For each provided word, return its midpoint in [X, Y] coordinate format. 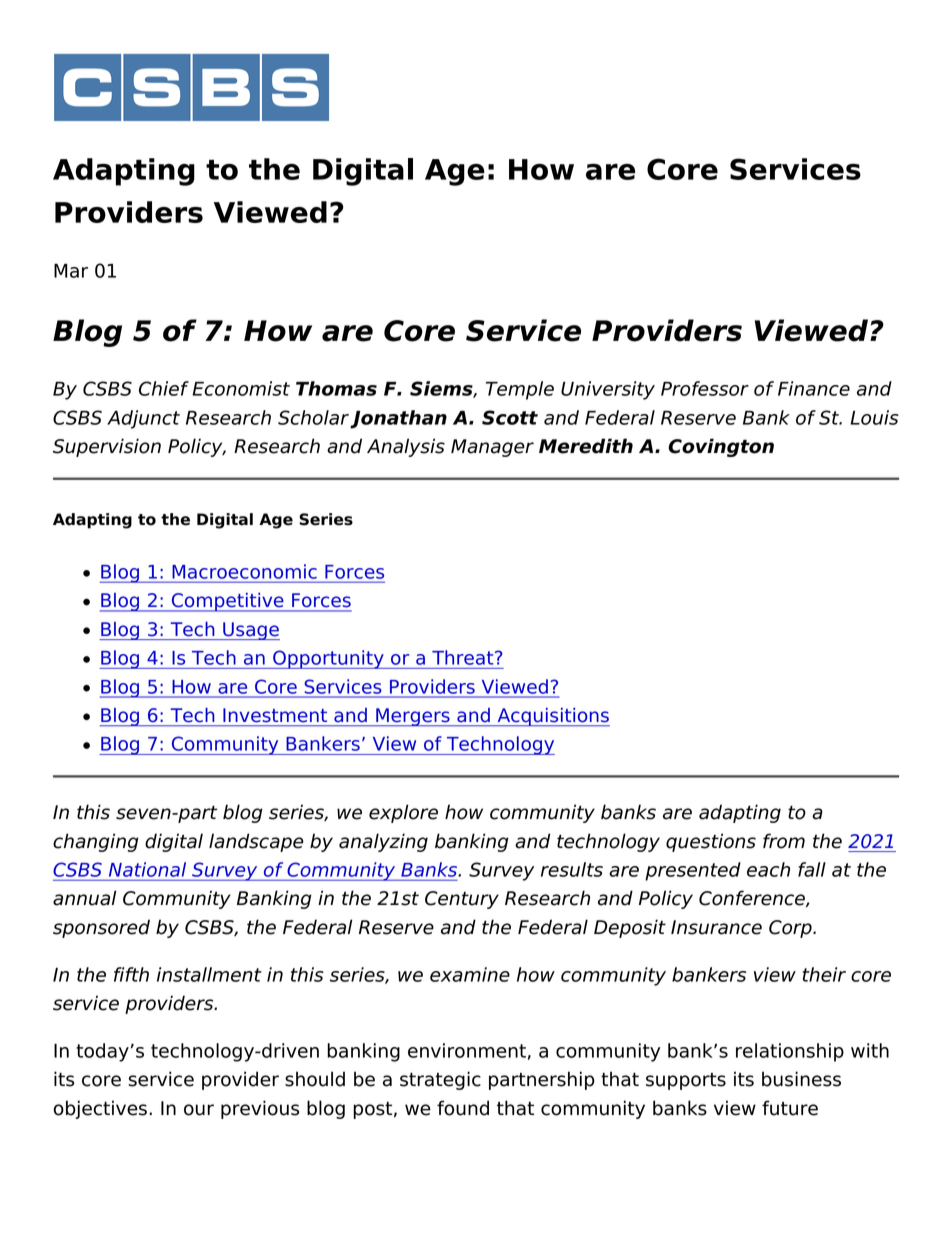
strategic [440, 1080]
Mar [71, 271]
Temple [520, 390]
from [784, 841]
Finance [814, 388]
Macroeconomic [245, 571]
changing [96, 842]
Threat [464, 657]
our [199, 1110]
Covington [721, 447]
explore [403, 813]
